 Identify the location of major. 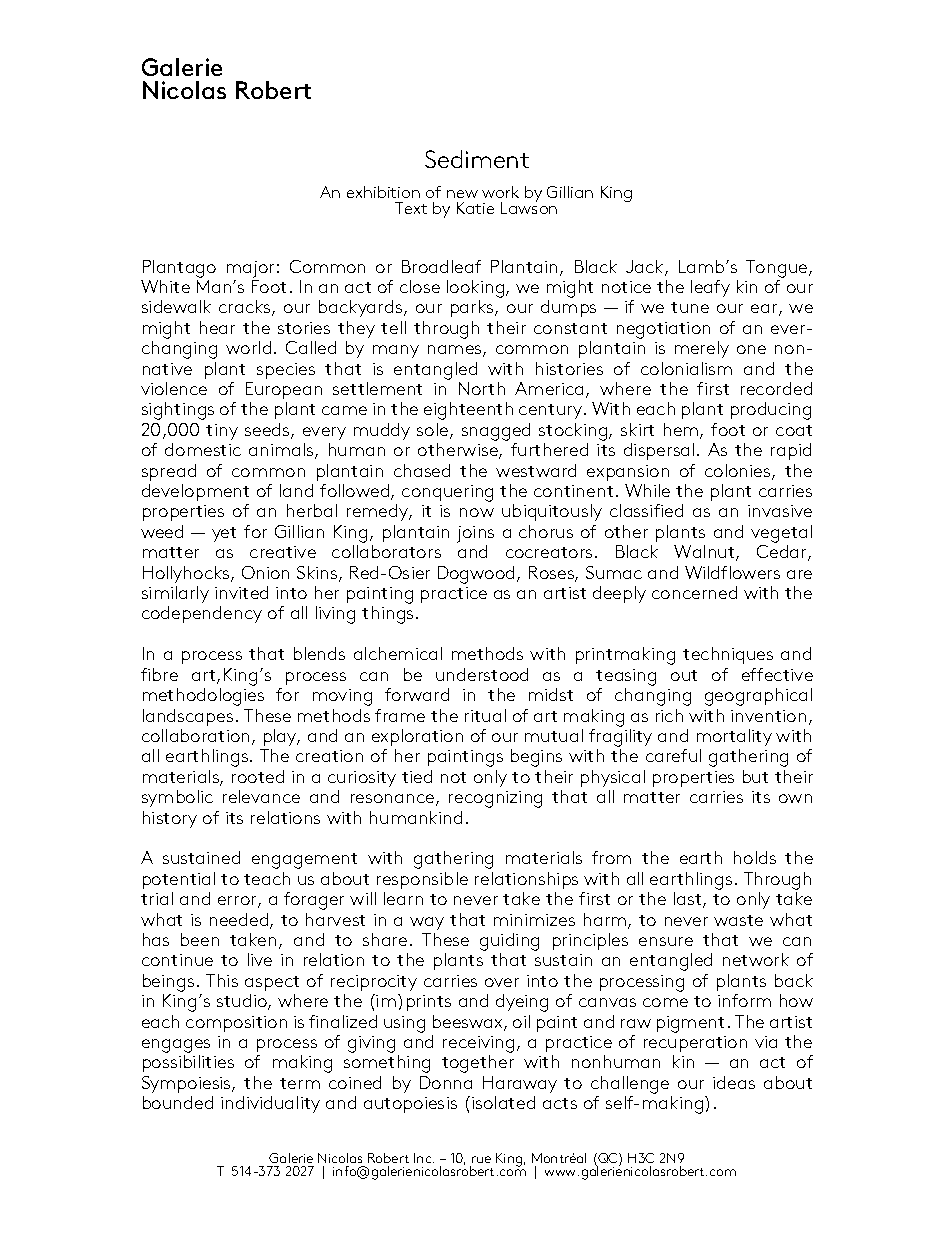
(250, 269).
